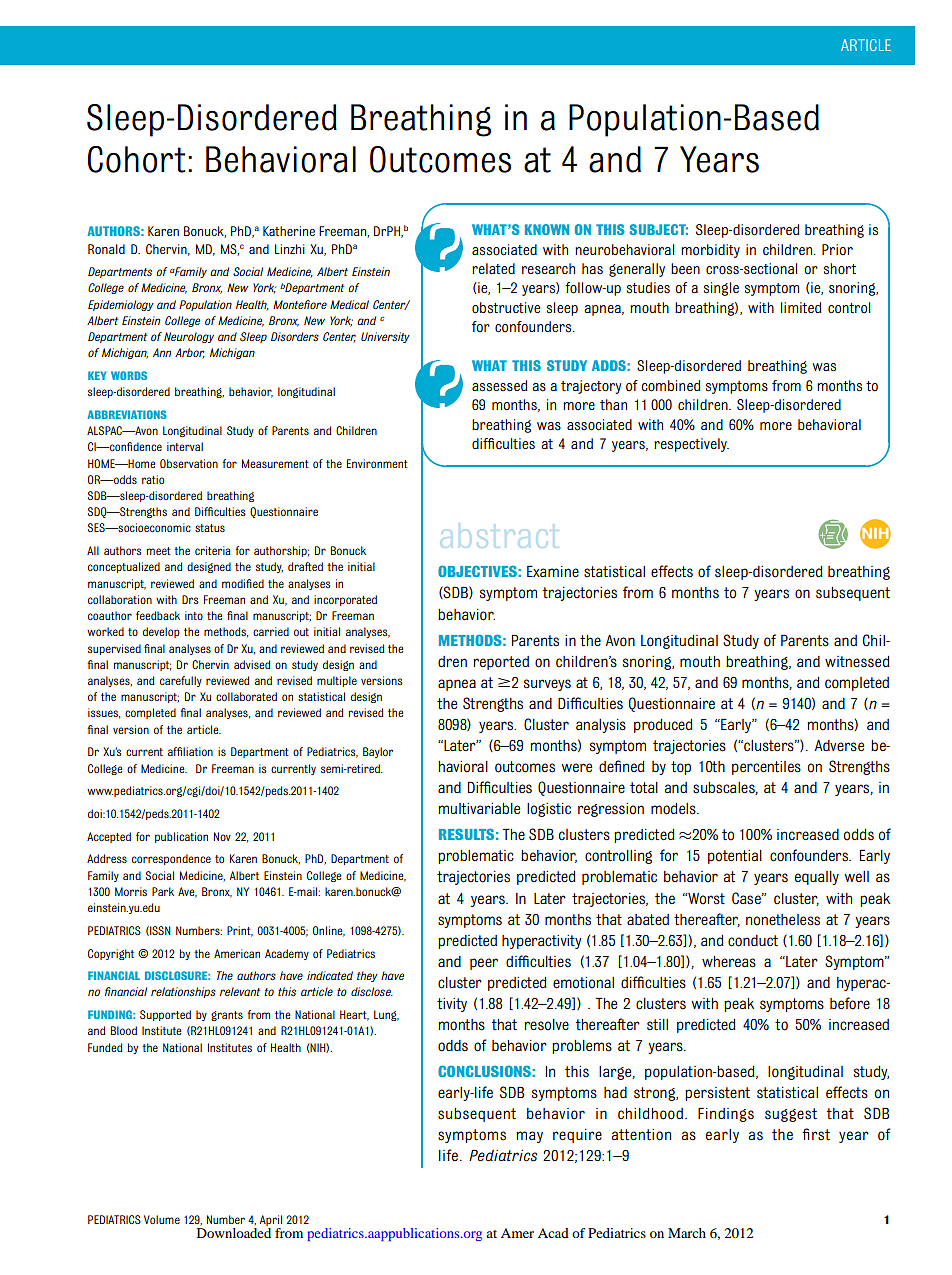 The image size is (952, 1275). I want to click on status, so click(210, 528).
